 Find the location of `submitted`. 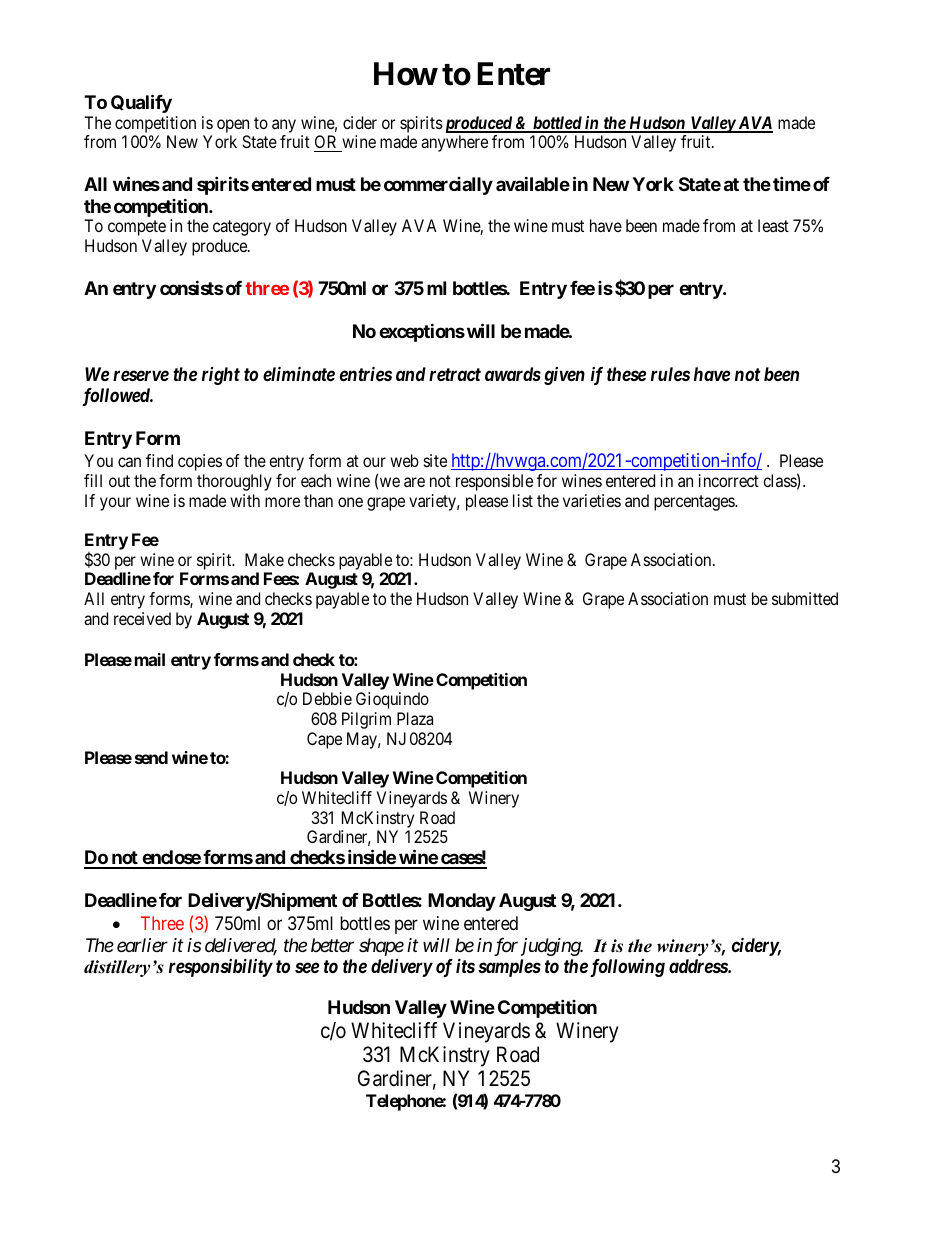

submitted is located at coordinates (805, 598).
